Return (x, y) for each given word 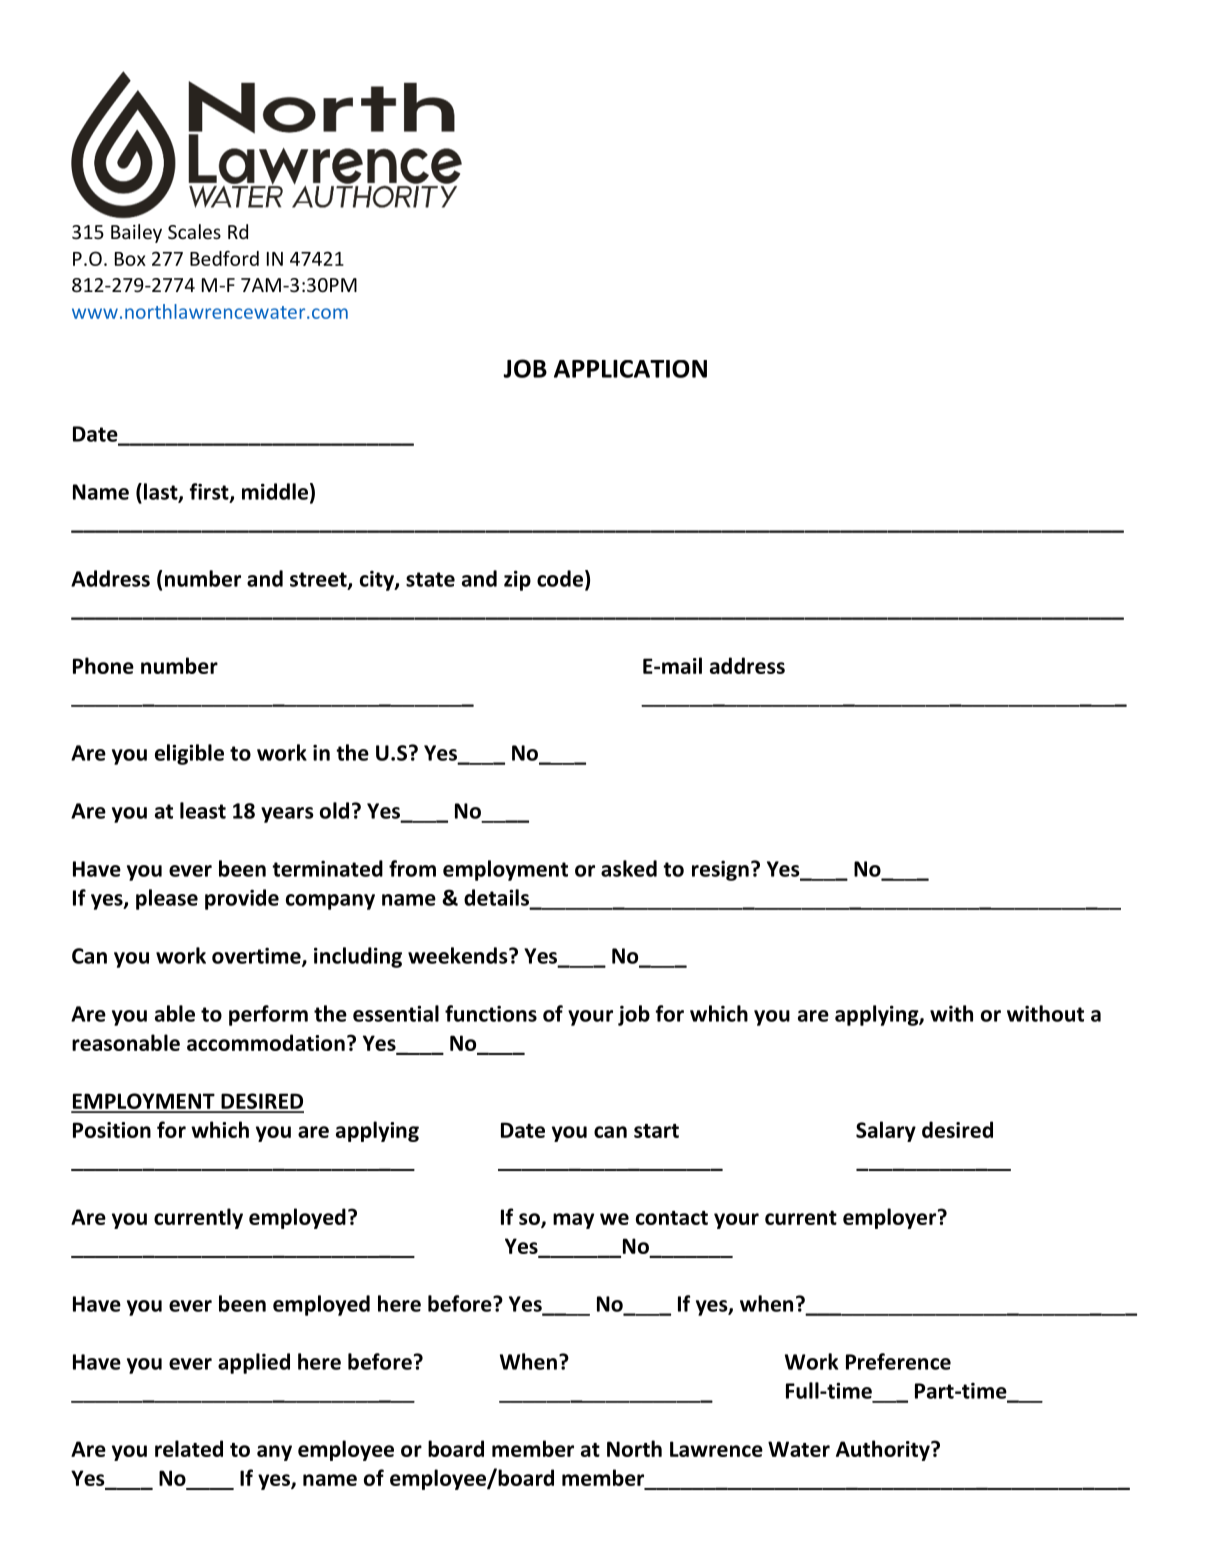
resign (720, 870)
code (561, 579)
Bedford (224, 258)
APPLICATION (630, 369)
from (412, 868)
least (203, 810)
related (189, 1448)
